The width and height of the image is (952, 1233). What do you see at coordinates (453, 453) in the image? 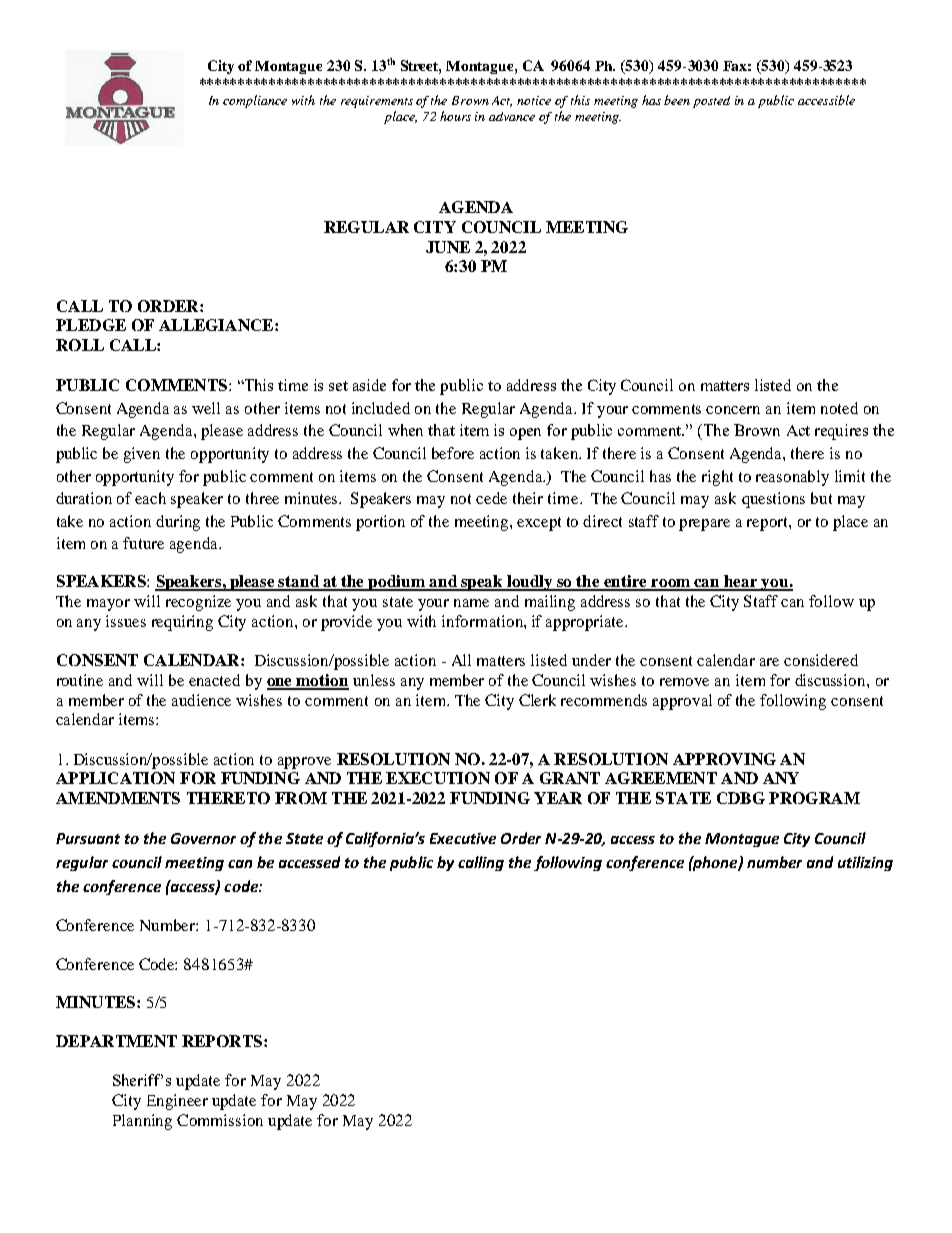
I see `before` at bounding box center [453, 453].
